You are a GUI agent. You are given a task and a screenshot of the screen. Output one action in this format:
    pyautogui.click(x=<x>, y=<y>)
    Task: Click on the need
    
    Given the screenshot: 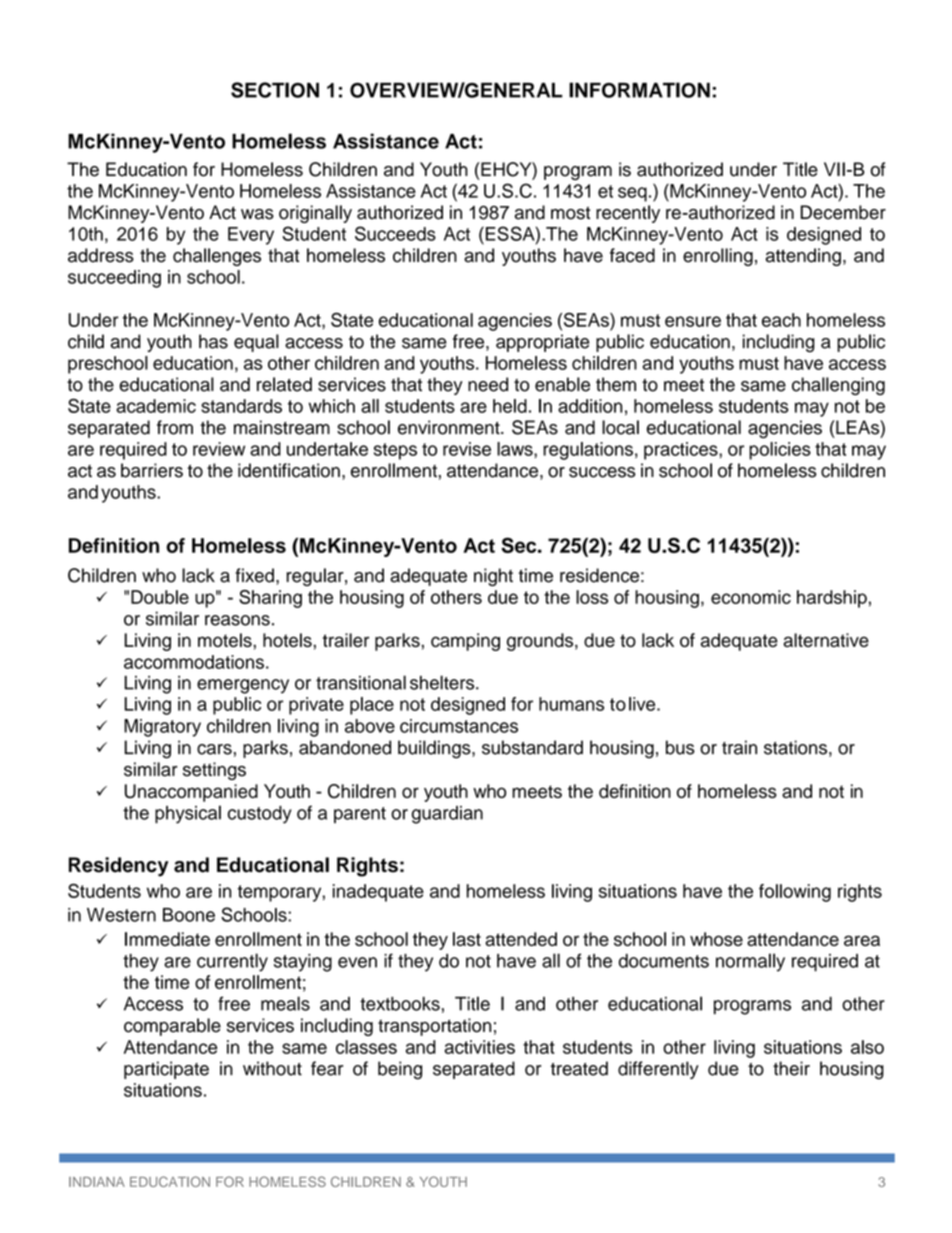 What is the action you would take?
    pyautogui.click(x=488, y=384)
